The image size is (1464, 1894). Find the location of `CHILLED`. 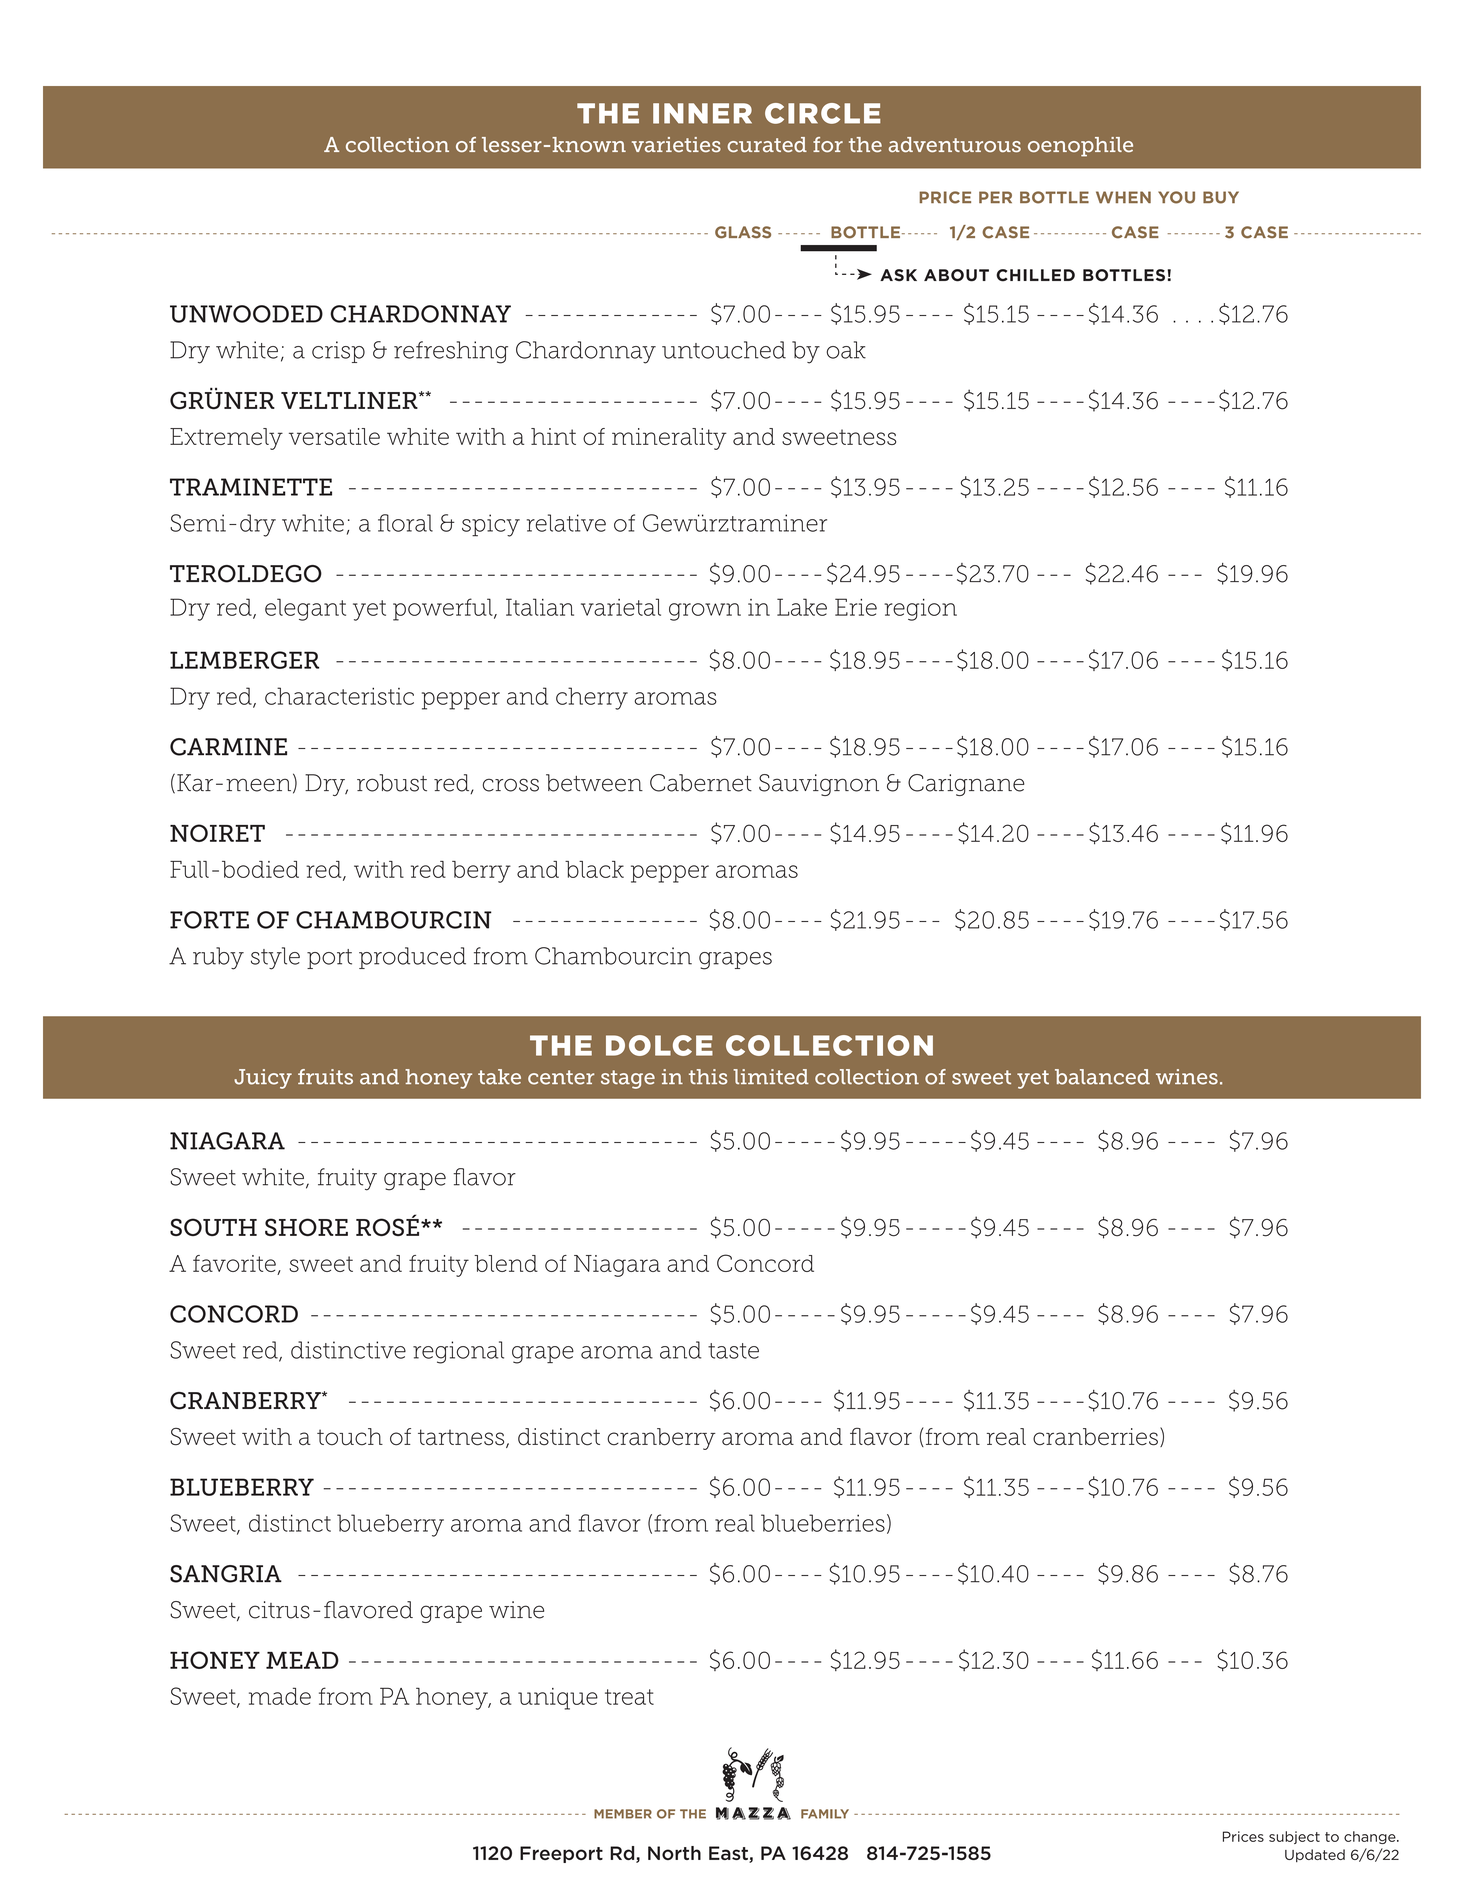

CHILLED is located at coordinates (1035, 275).
